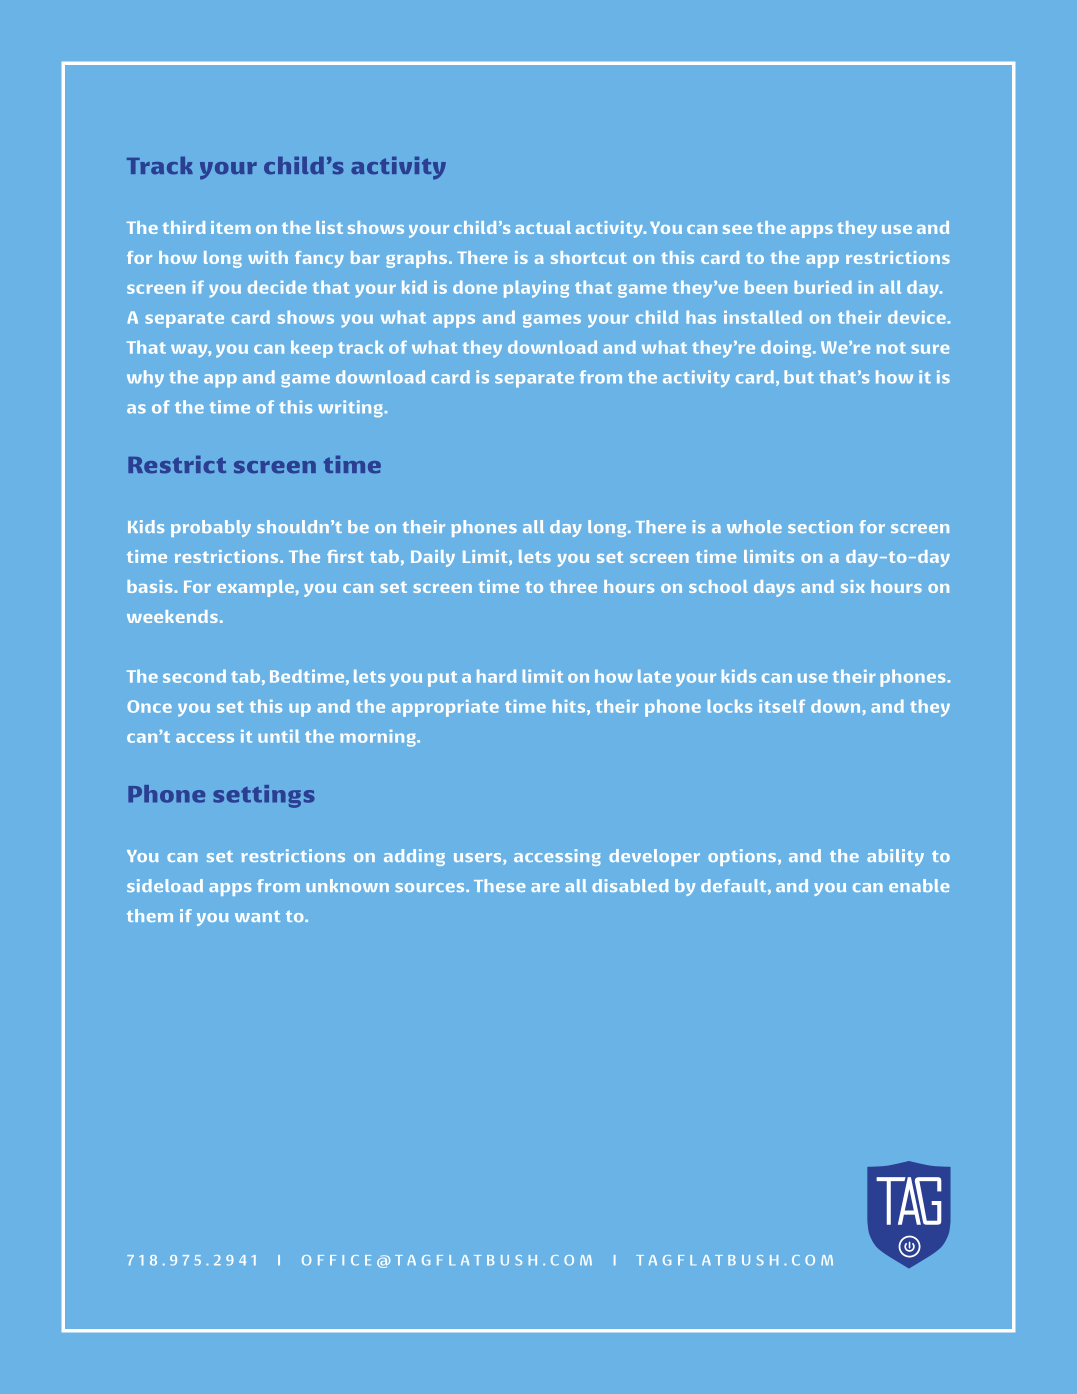  Describe the element at coordinates (823, 287) in the image. I see `buried` at that location.
